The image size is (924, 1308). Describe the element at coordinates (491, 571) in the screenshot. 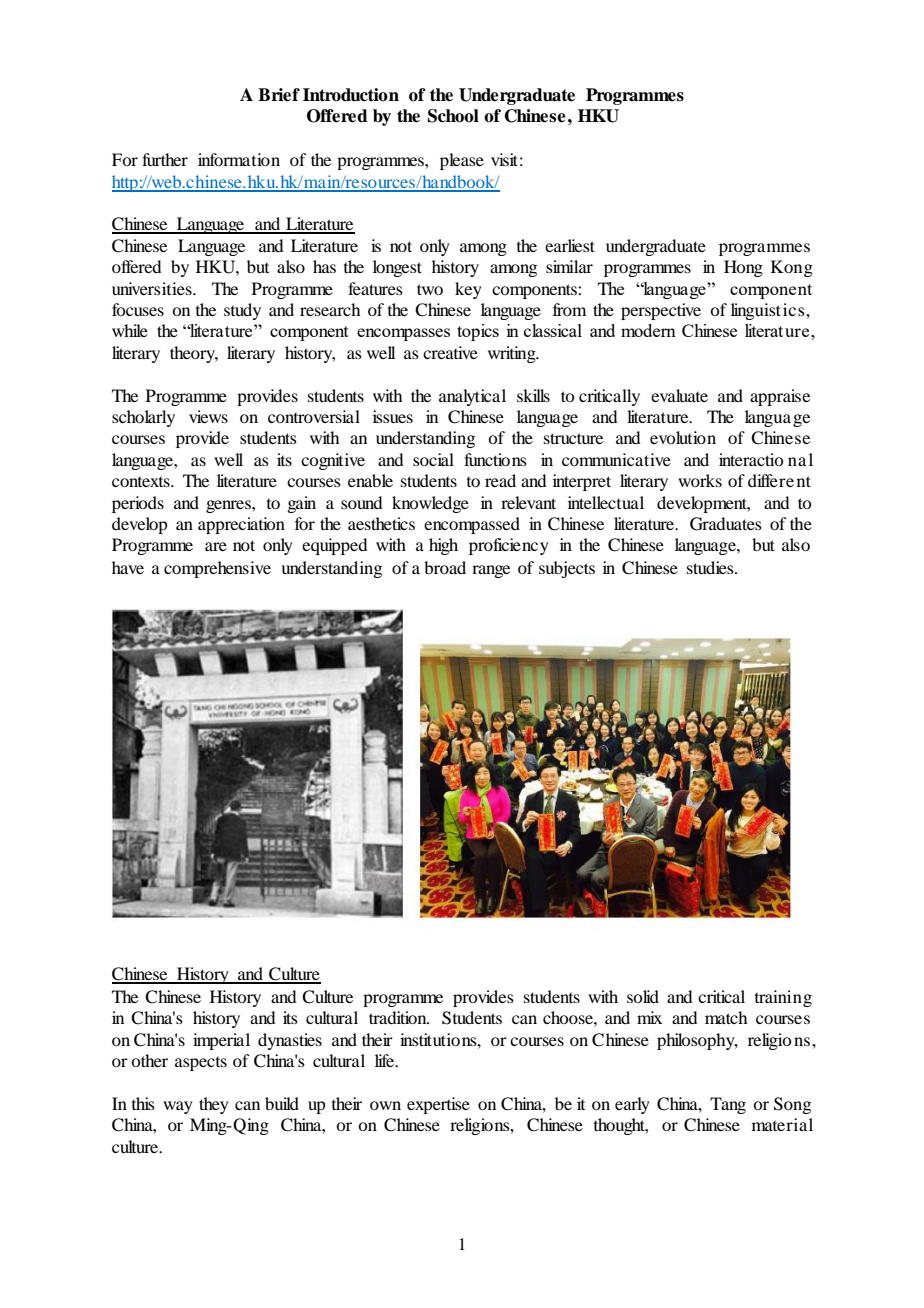

I see `range` at that location.
